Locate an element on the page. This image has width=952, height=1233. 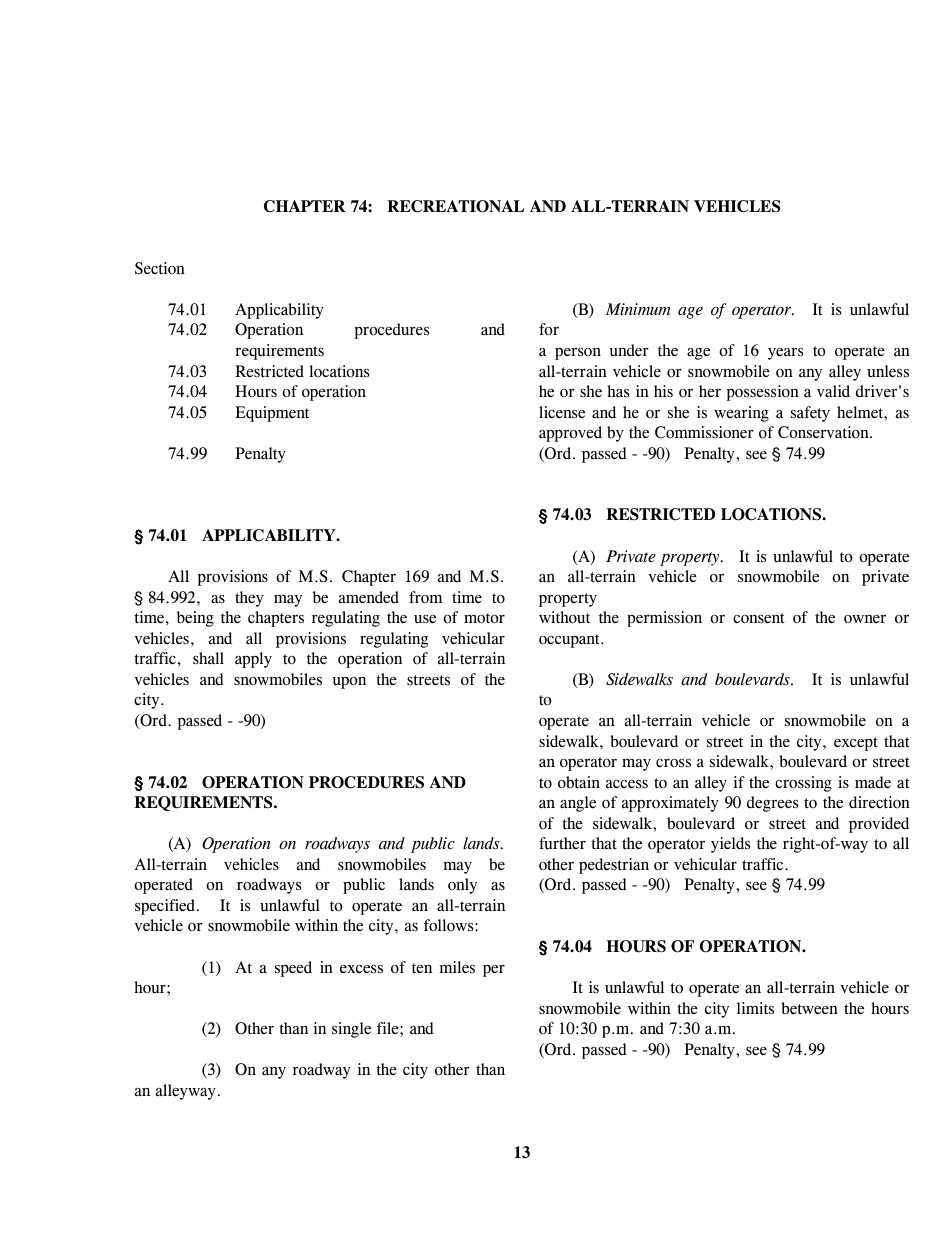
specified is located at coordinates (165, 907).
